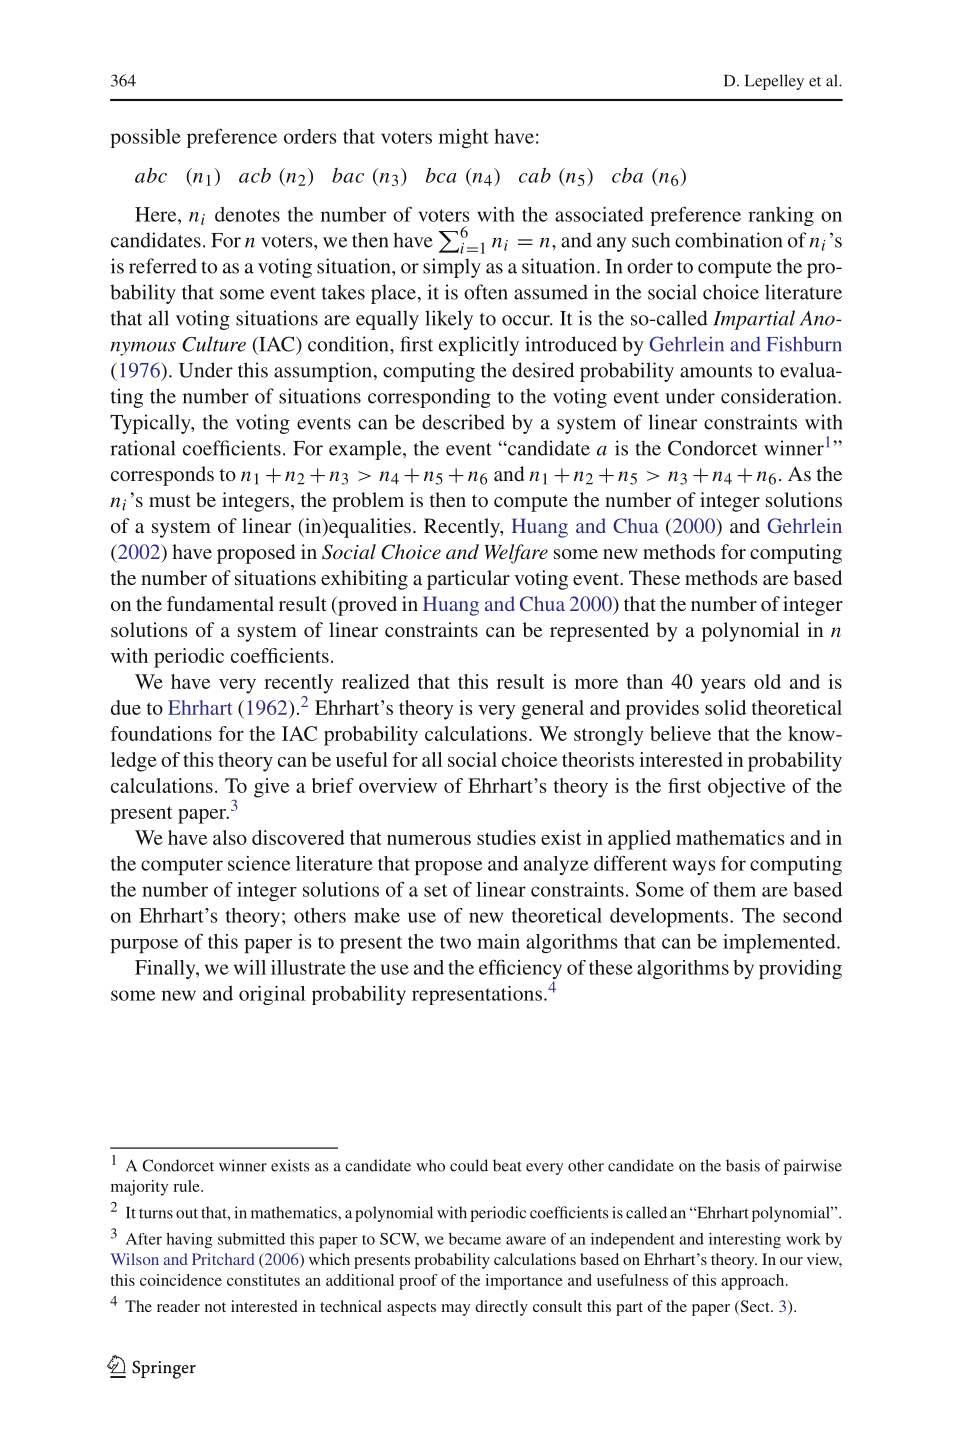  What do you see at coordinates (441, 175) in the document?
I see `bca` at bounding box center [441, 175].
